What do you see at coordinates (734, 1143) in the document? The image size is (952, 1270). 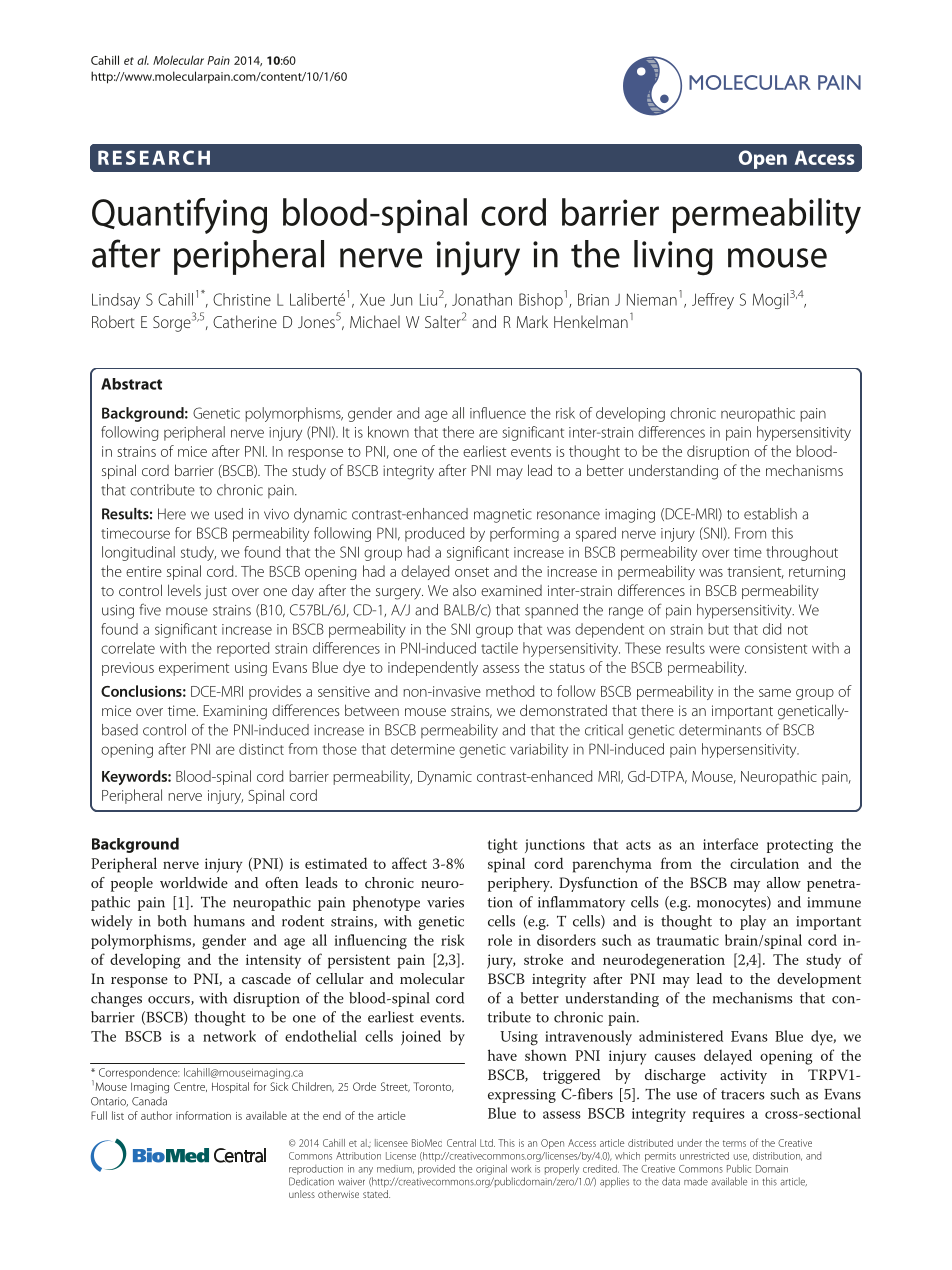 I see `terms` at bounding box center [734, 1143].
